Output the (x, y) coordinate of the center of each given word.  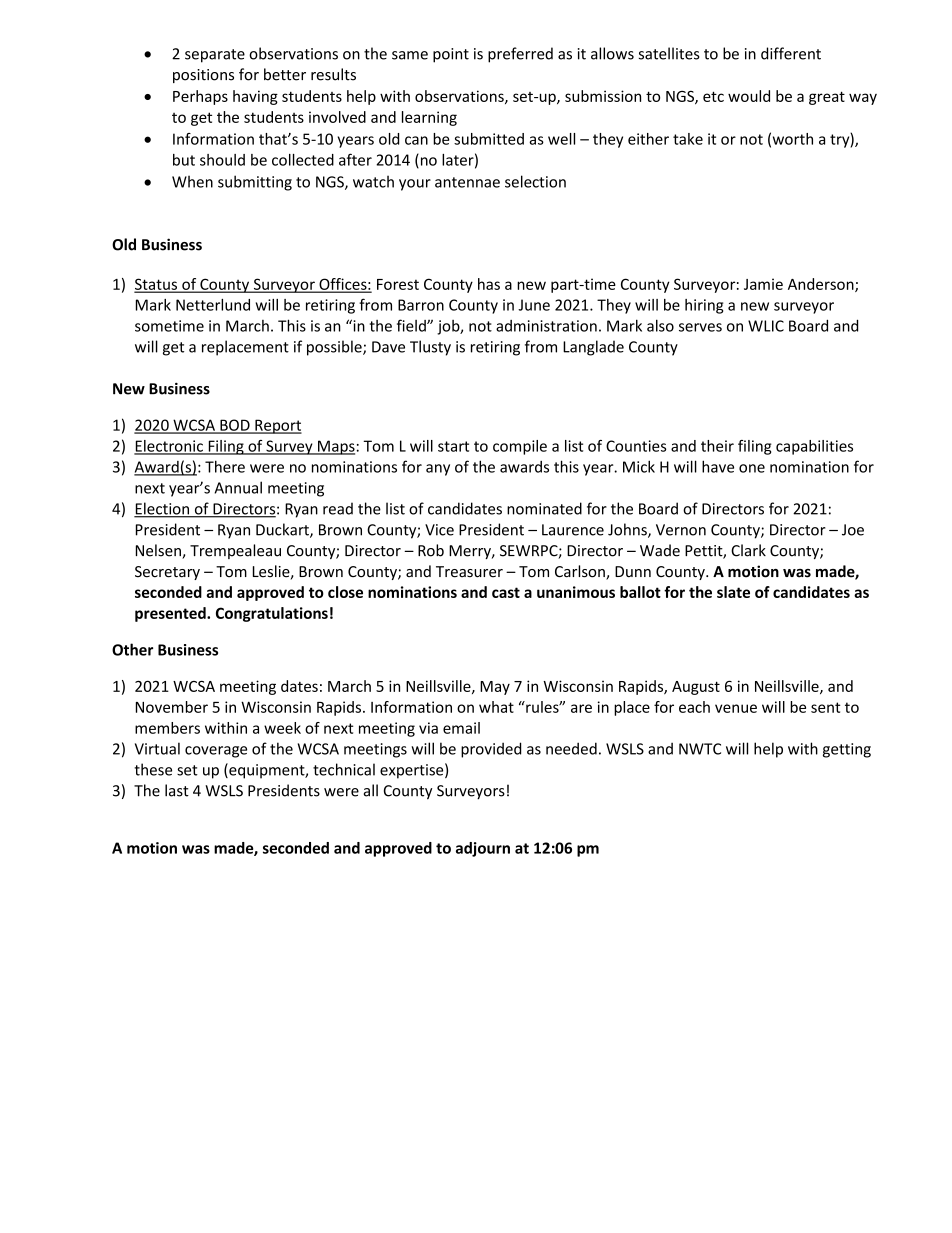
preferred (520, 55)
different (791, 53)
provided (491, 750)
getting (847, 750)
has (489, 284)
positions (203, 76)
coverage (216, 752)
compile (520, 447)
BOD (235, 426)
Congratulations (272, 614)
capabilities (814, 447)
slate (733, 592)
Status (156, 285)
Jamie (763, 284)
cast (506, 592)
